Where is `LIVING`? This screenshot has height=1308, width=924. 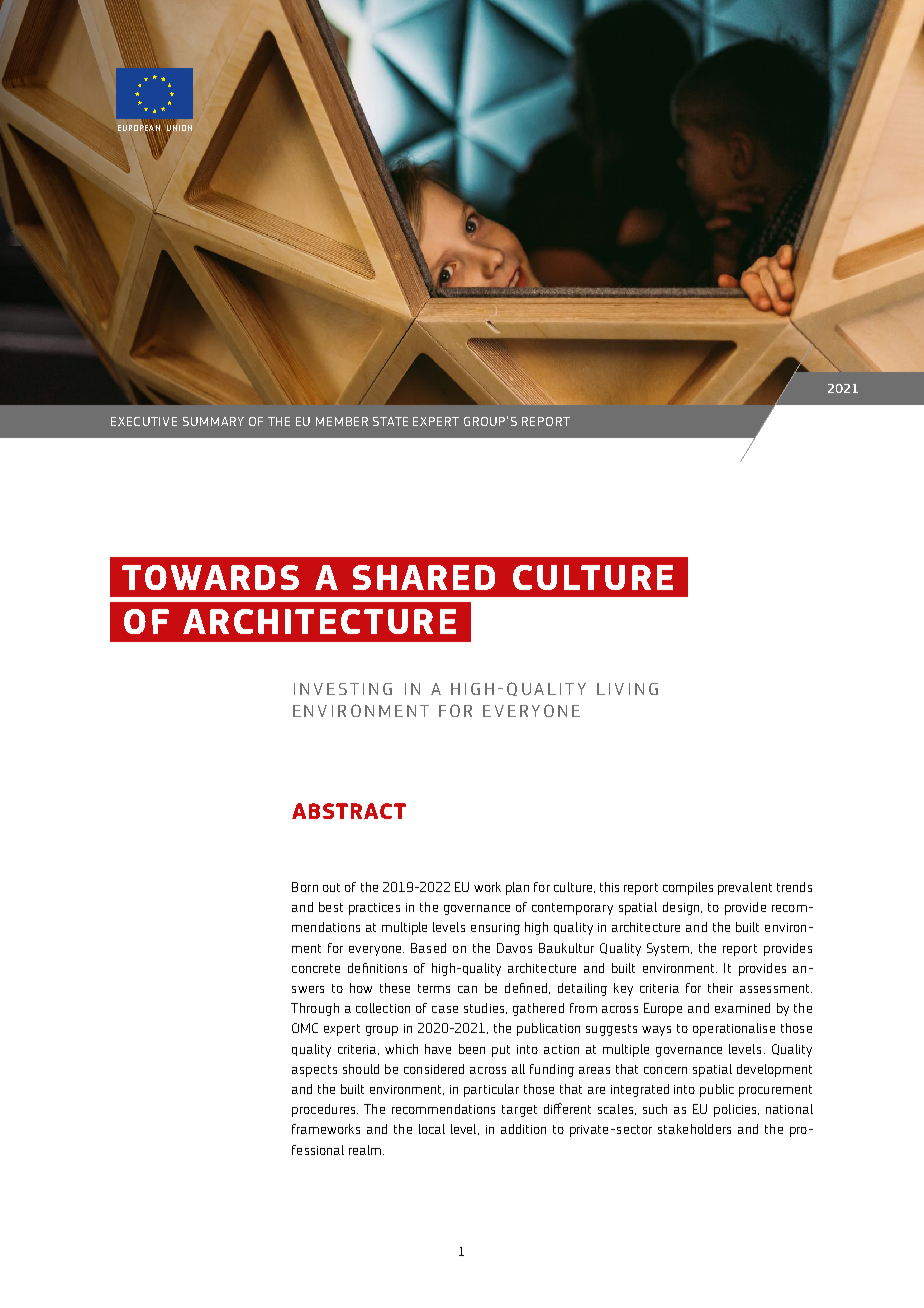
LIVING is located at coordinates (627, 689).
